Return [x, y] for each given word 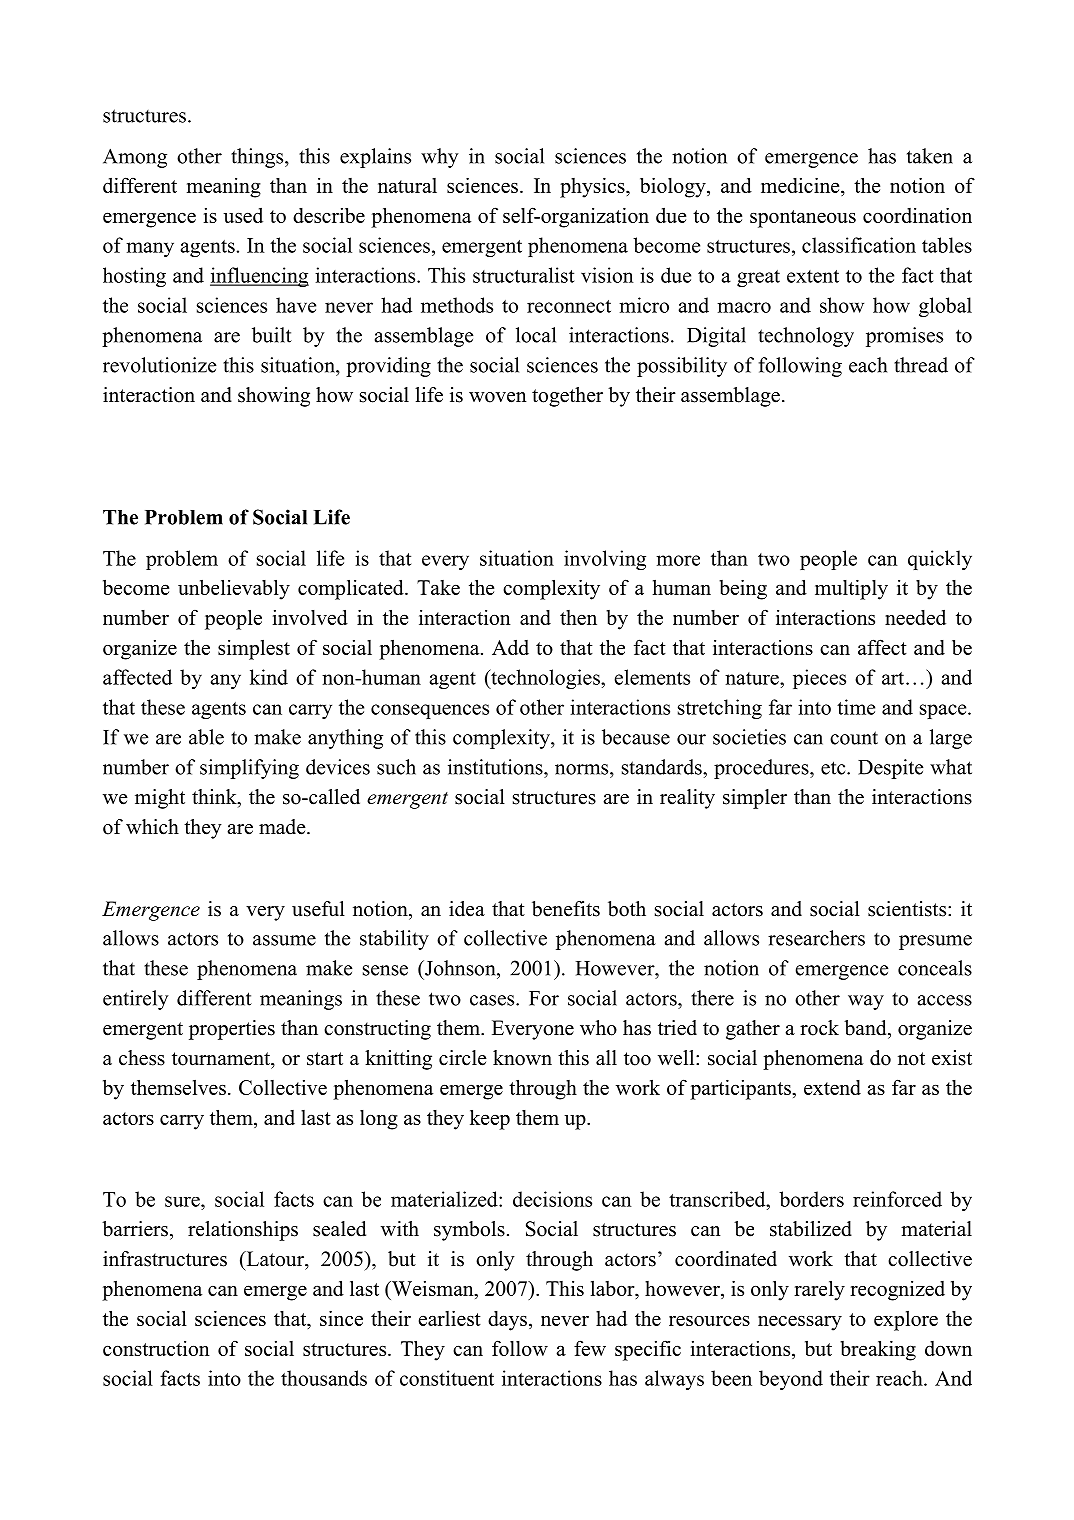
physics [593, 187]
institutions [496, 767]
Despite [890, 769]
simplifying [249, 769]
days [507, 1321]
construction [156, 1348]
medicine [801, 186]
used [243, 215]
